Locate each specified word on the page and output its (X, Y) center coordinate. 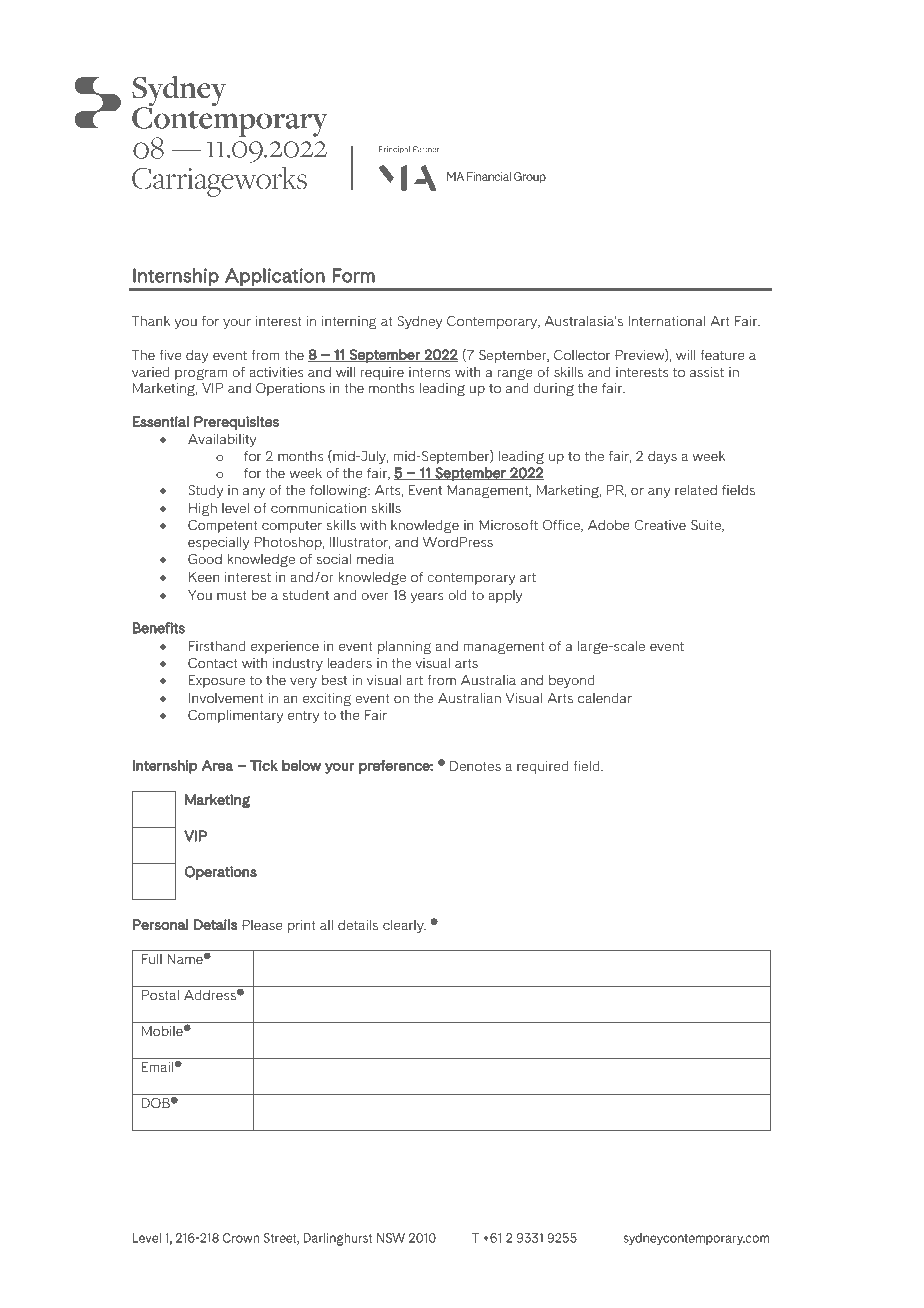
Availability (222, 440)
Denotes (475, 766)
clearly (404, 926)
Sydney (419, 322)
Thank (151, 321)
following (339, 491)
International (666, 321)
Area (217, 765)
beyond (572, 681)
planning (404, 647)
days (662, 457)
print (302, 926)
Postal (160, 995)
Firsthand (217, 646)
